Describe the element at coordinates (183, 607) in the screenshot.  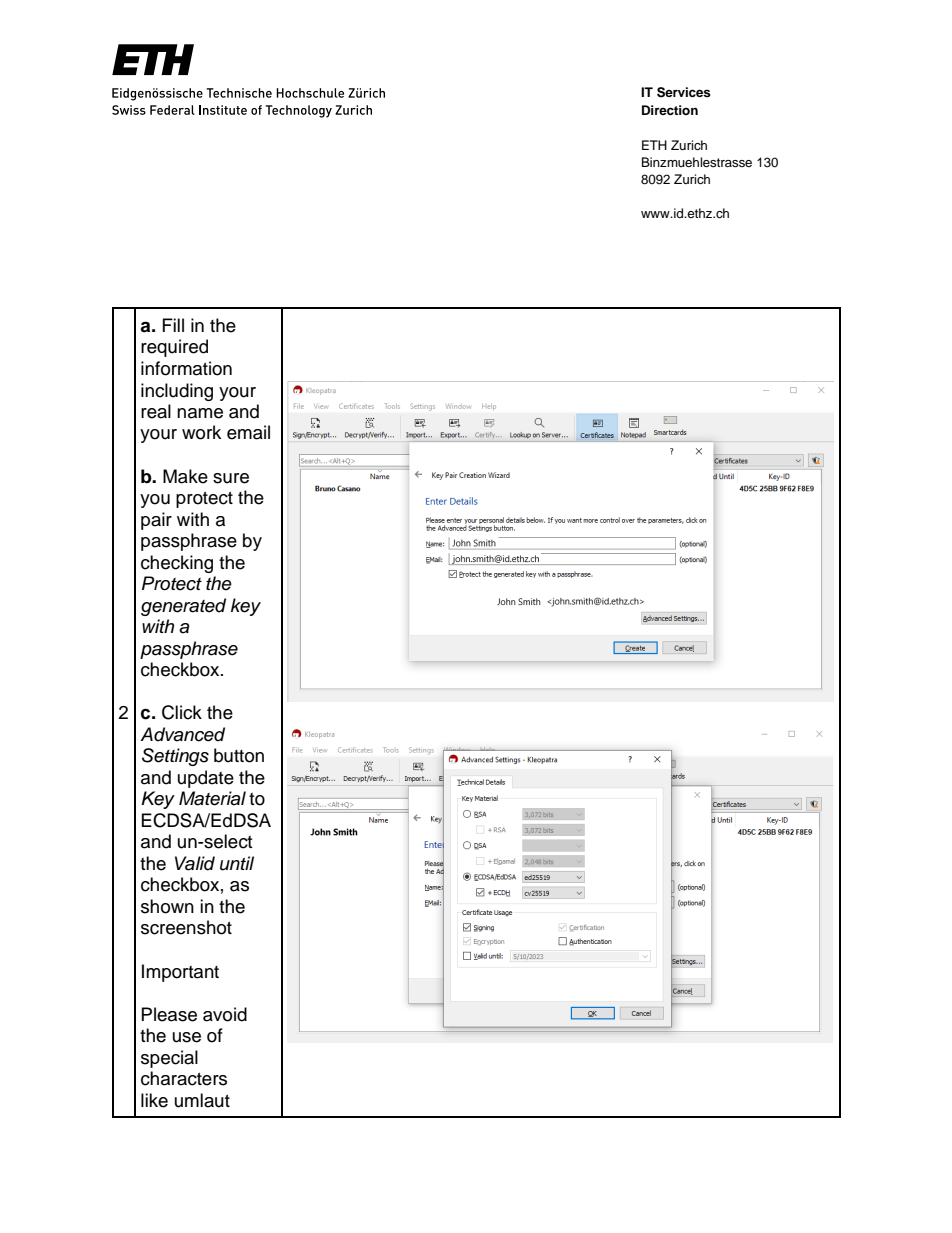
I see `generated` at that location.
